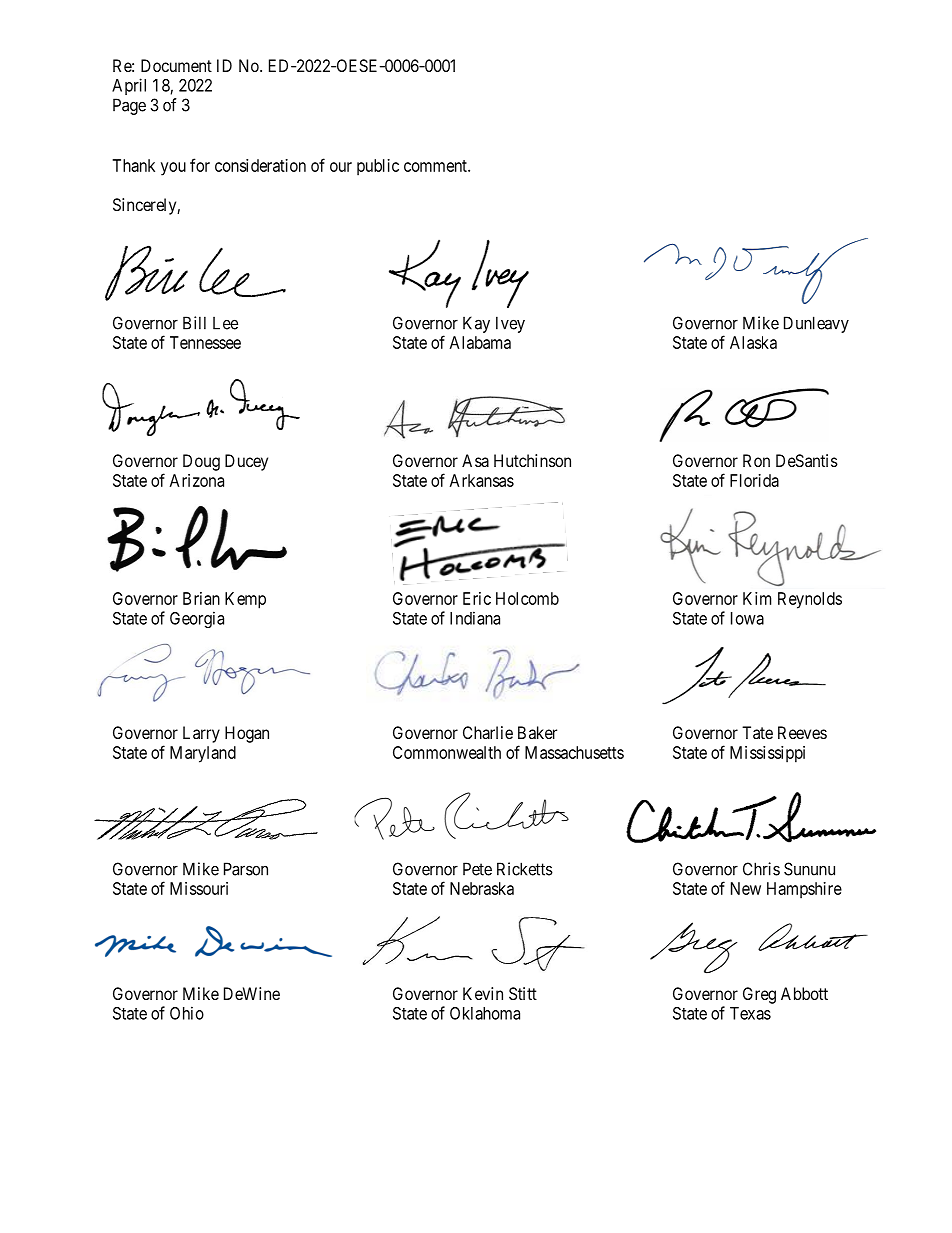 The image size is (952, 1233). What do you see at coordinates (753, 342) in the screenshot?
I see `Alaska` at bounding box center [753, 342].
